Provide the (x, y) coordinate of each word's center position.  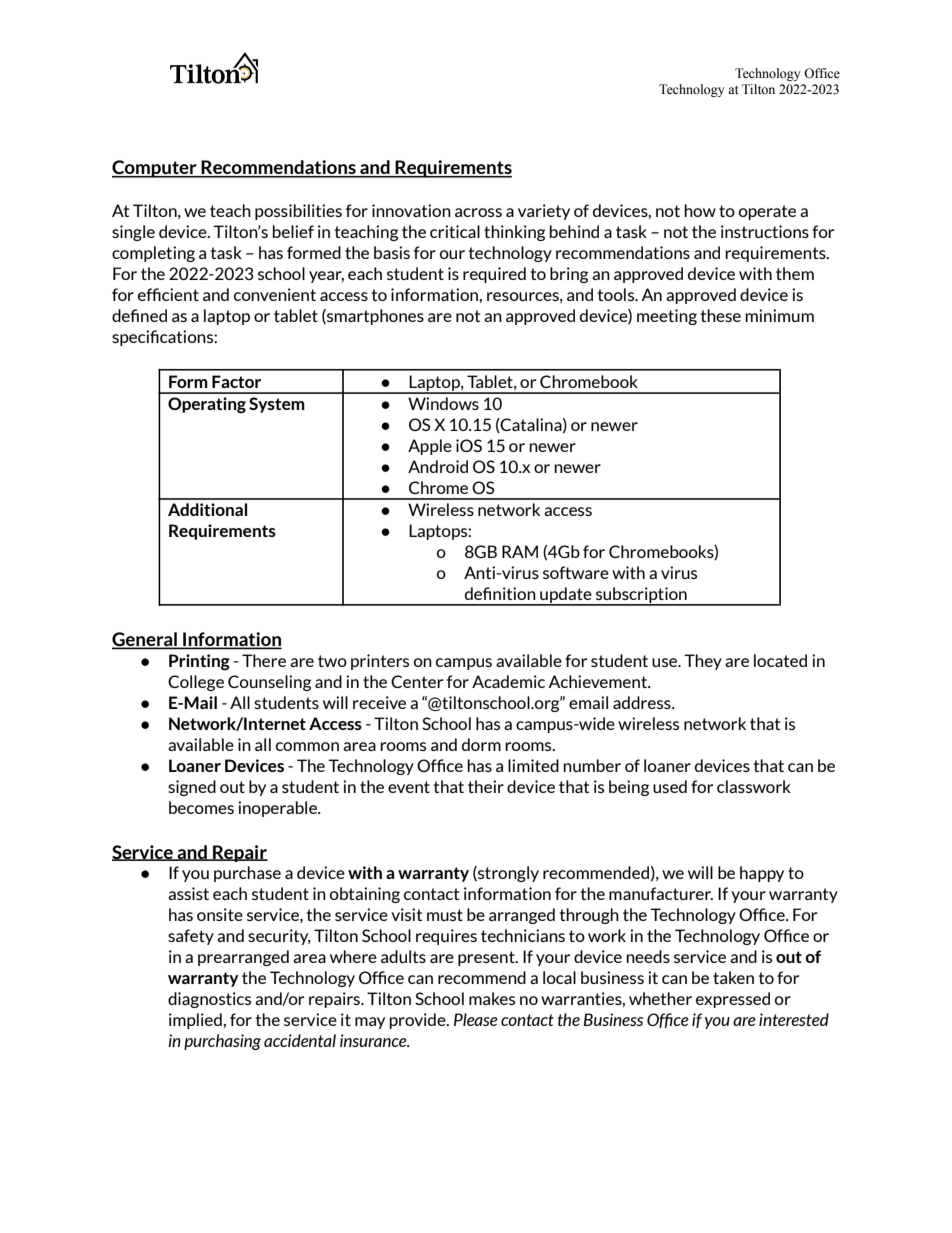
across (478, 212)
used (670, 786)
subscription (641, 596)
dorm (481, 744)
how (700, 210)
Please (476, 1019)
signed (192, 788)
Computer (155, 169)
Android (438, 466)
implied (196, 1021)
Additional (207, 509)
